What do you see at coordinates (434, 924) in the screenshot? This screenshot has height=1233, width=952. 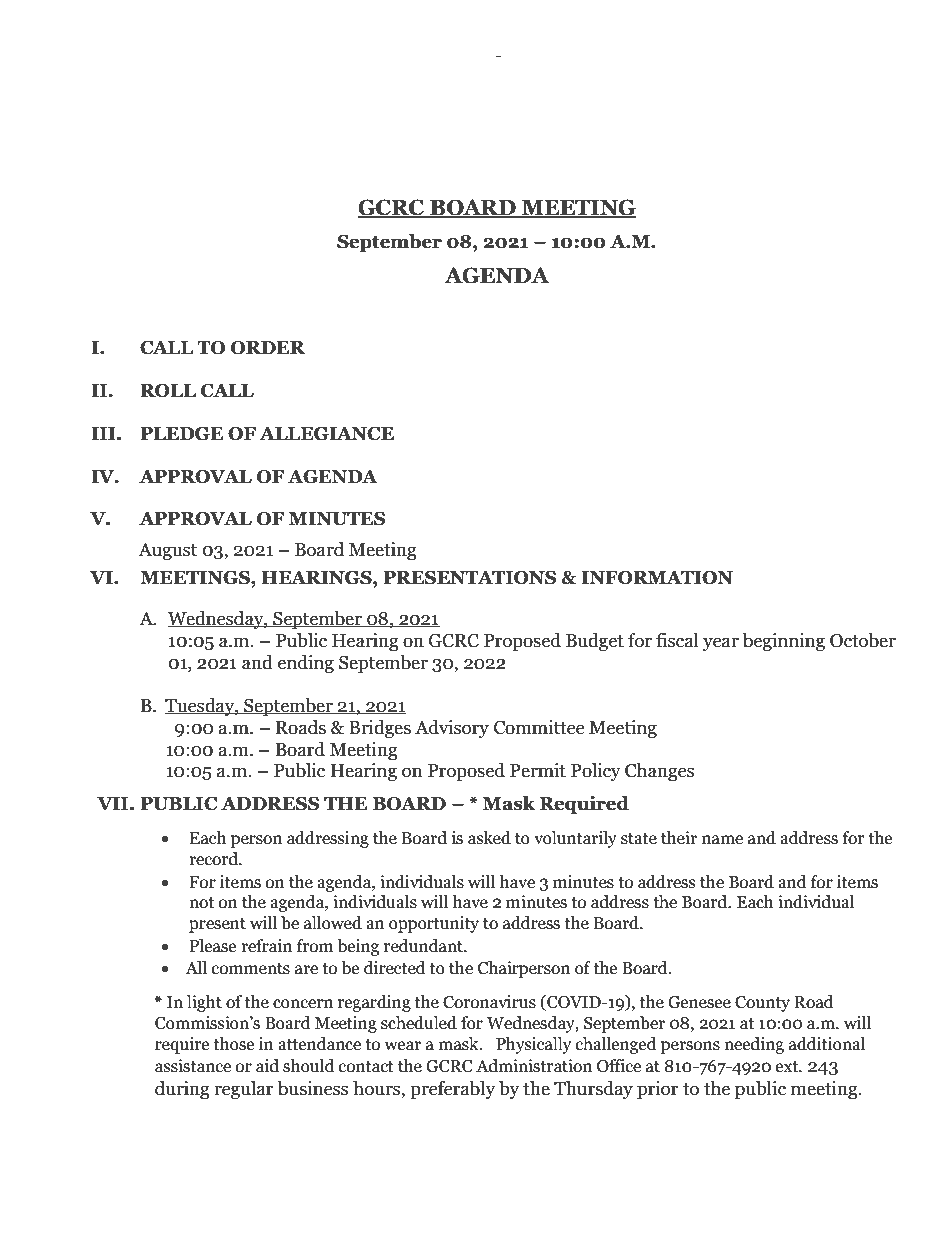 I see `opportunity` at bounding box center [434, 924].
